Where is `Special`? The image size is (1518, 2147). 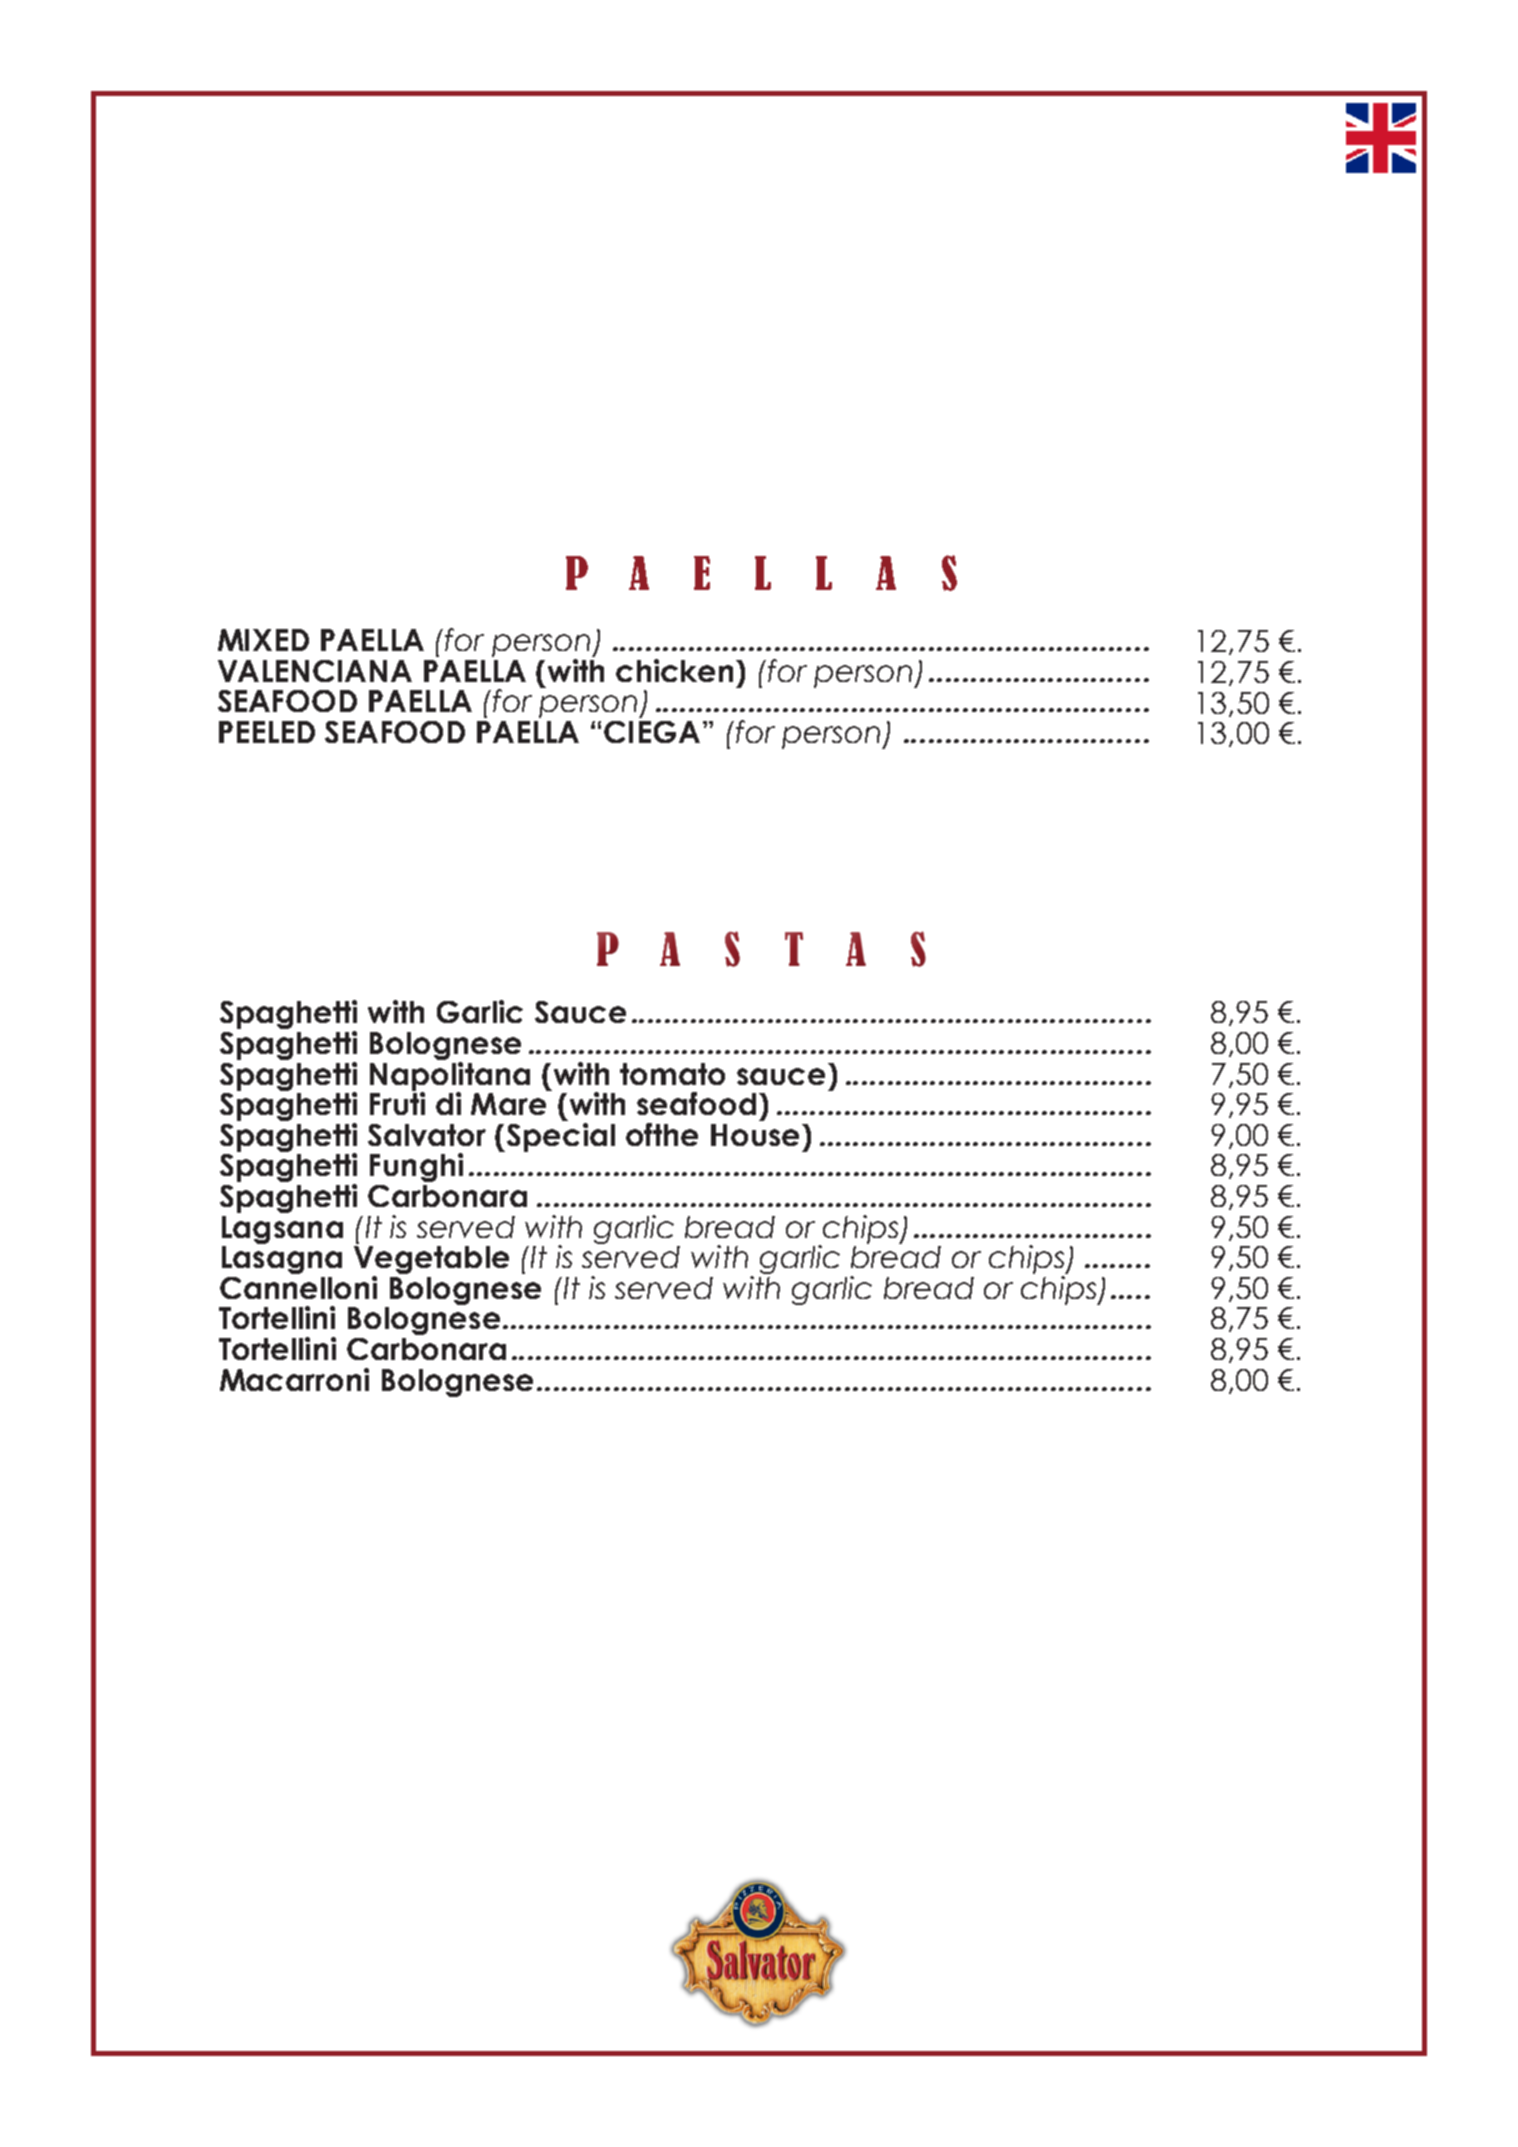 Special is located at coordinates (561, 1136).
